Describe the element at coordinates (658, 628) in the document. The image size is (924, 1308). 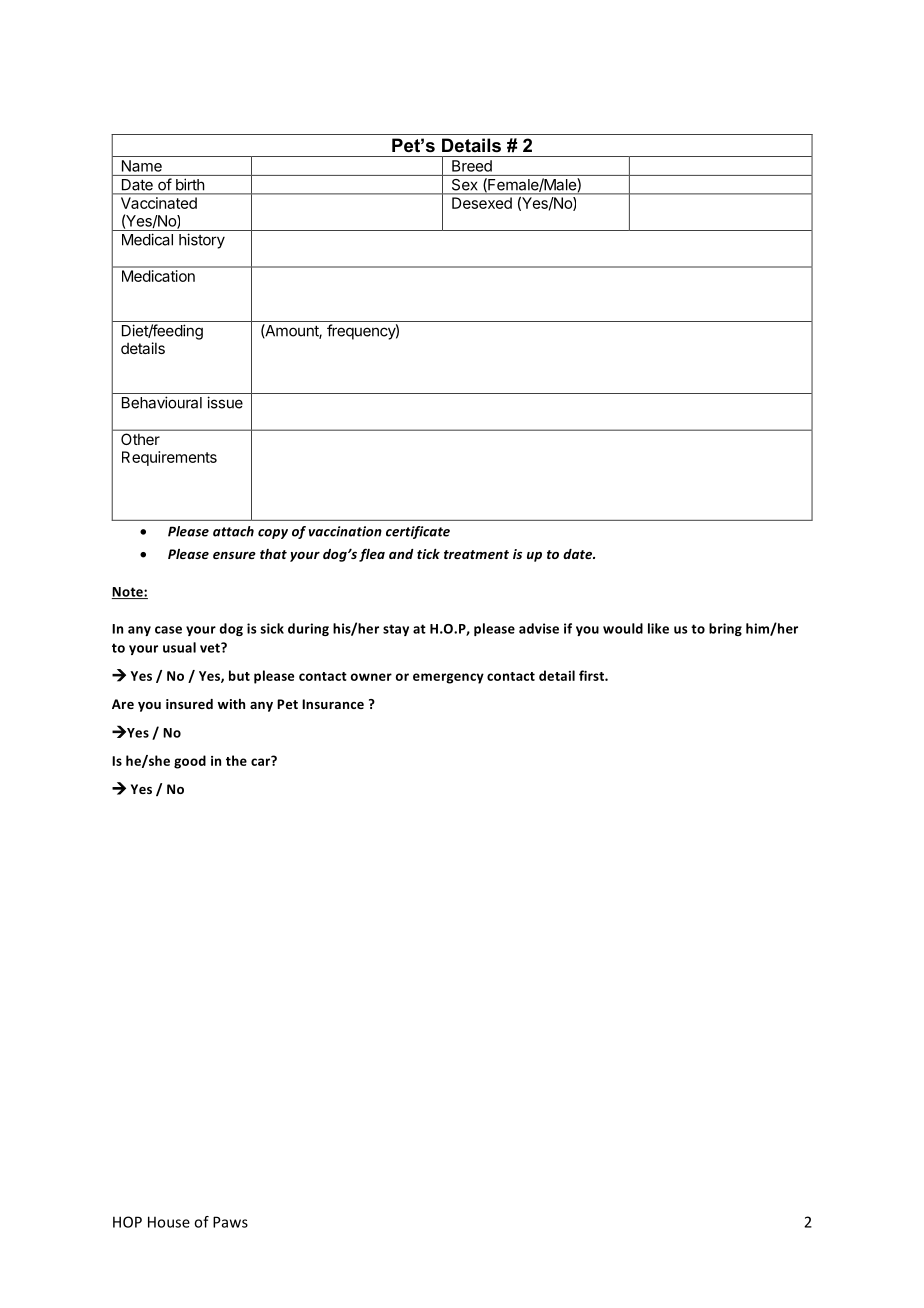
I see `like` at that location.
